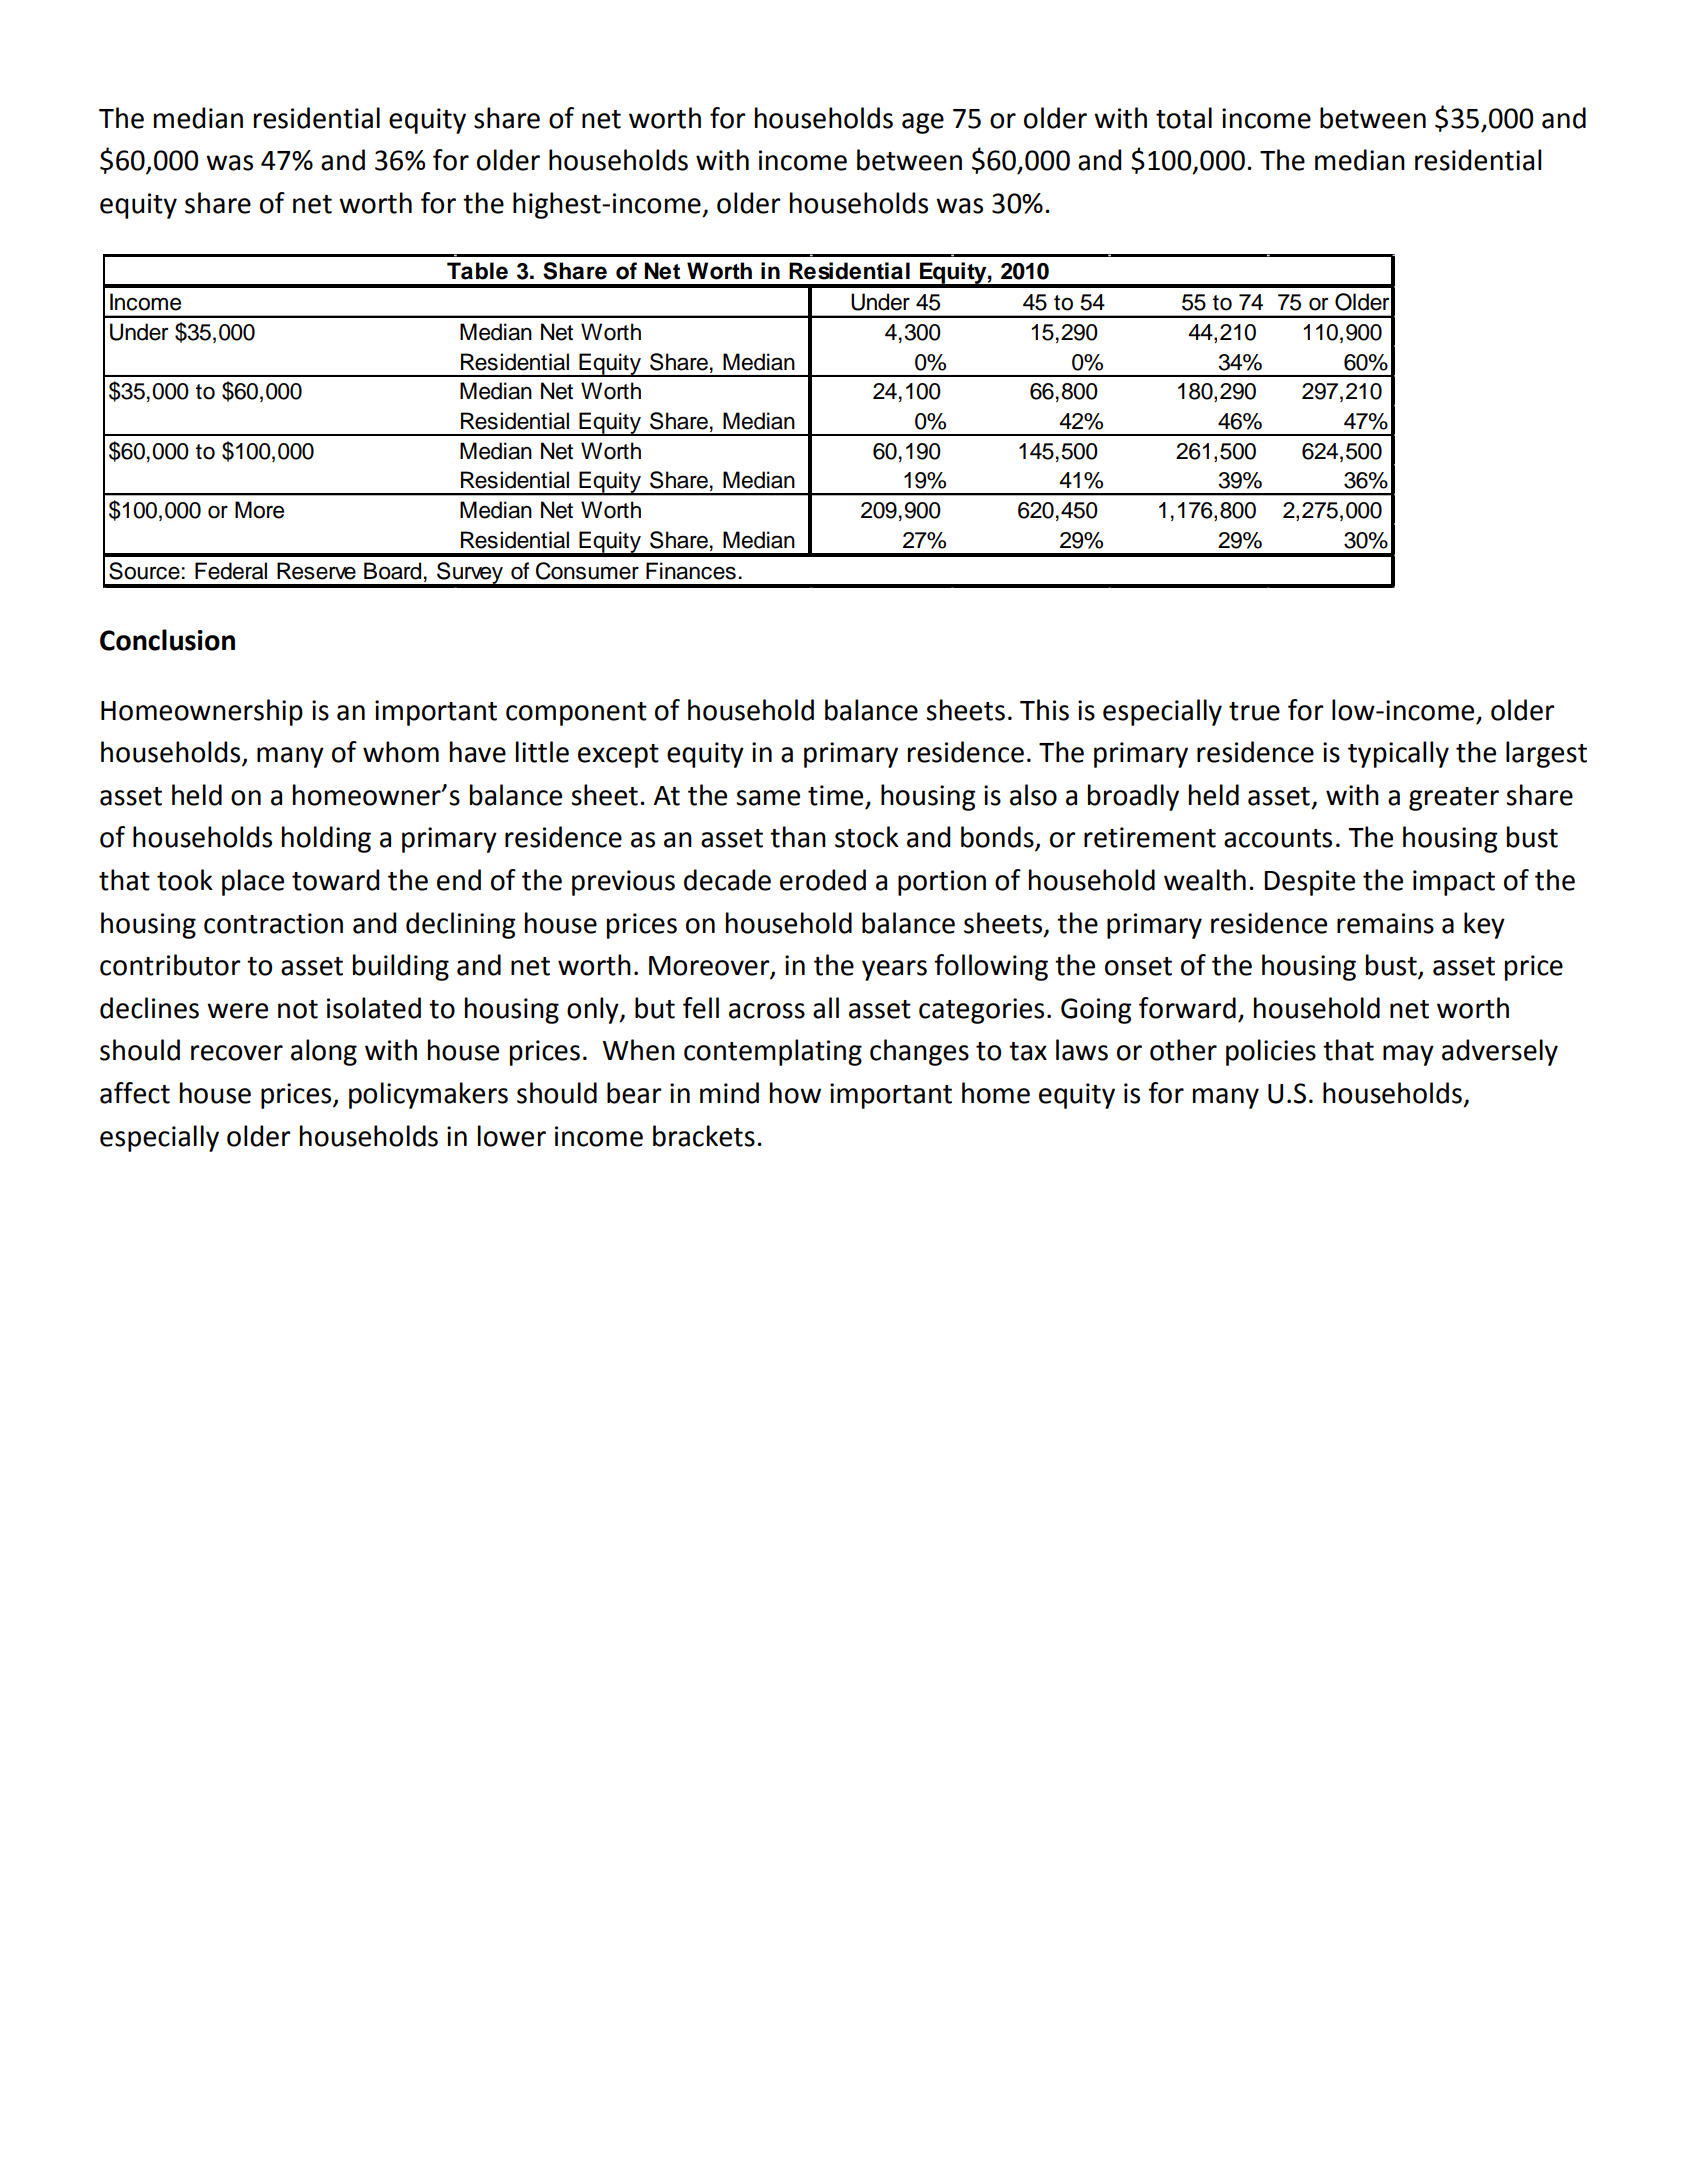  Describe the element at coordinates (691, 571) in the page. I see `Finances` at that location.
